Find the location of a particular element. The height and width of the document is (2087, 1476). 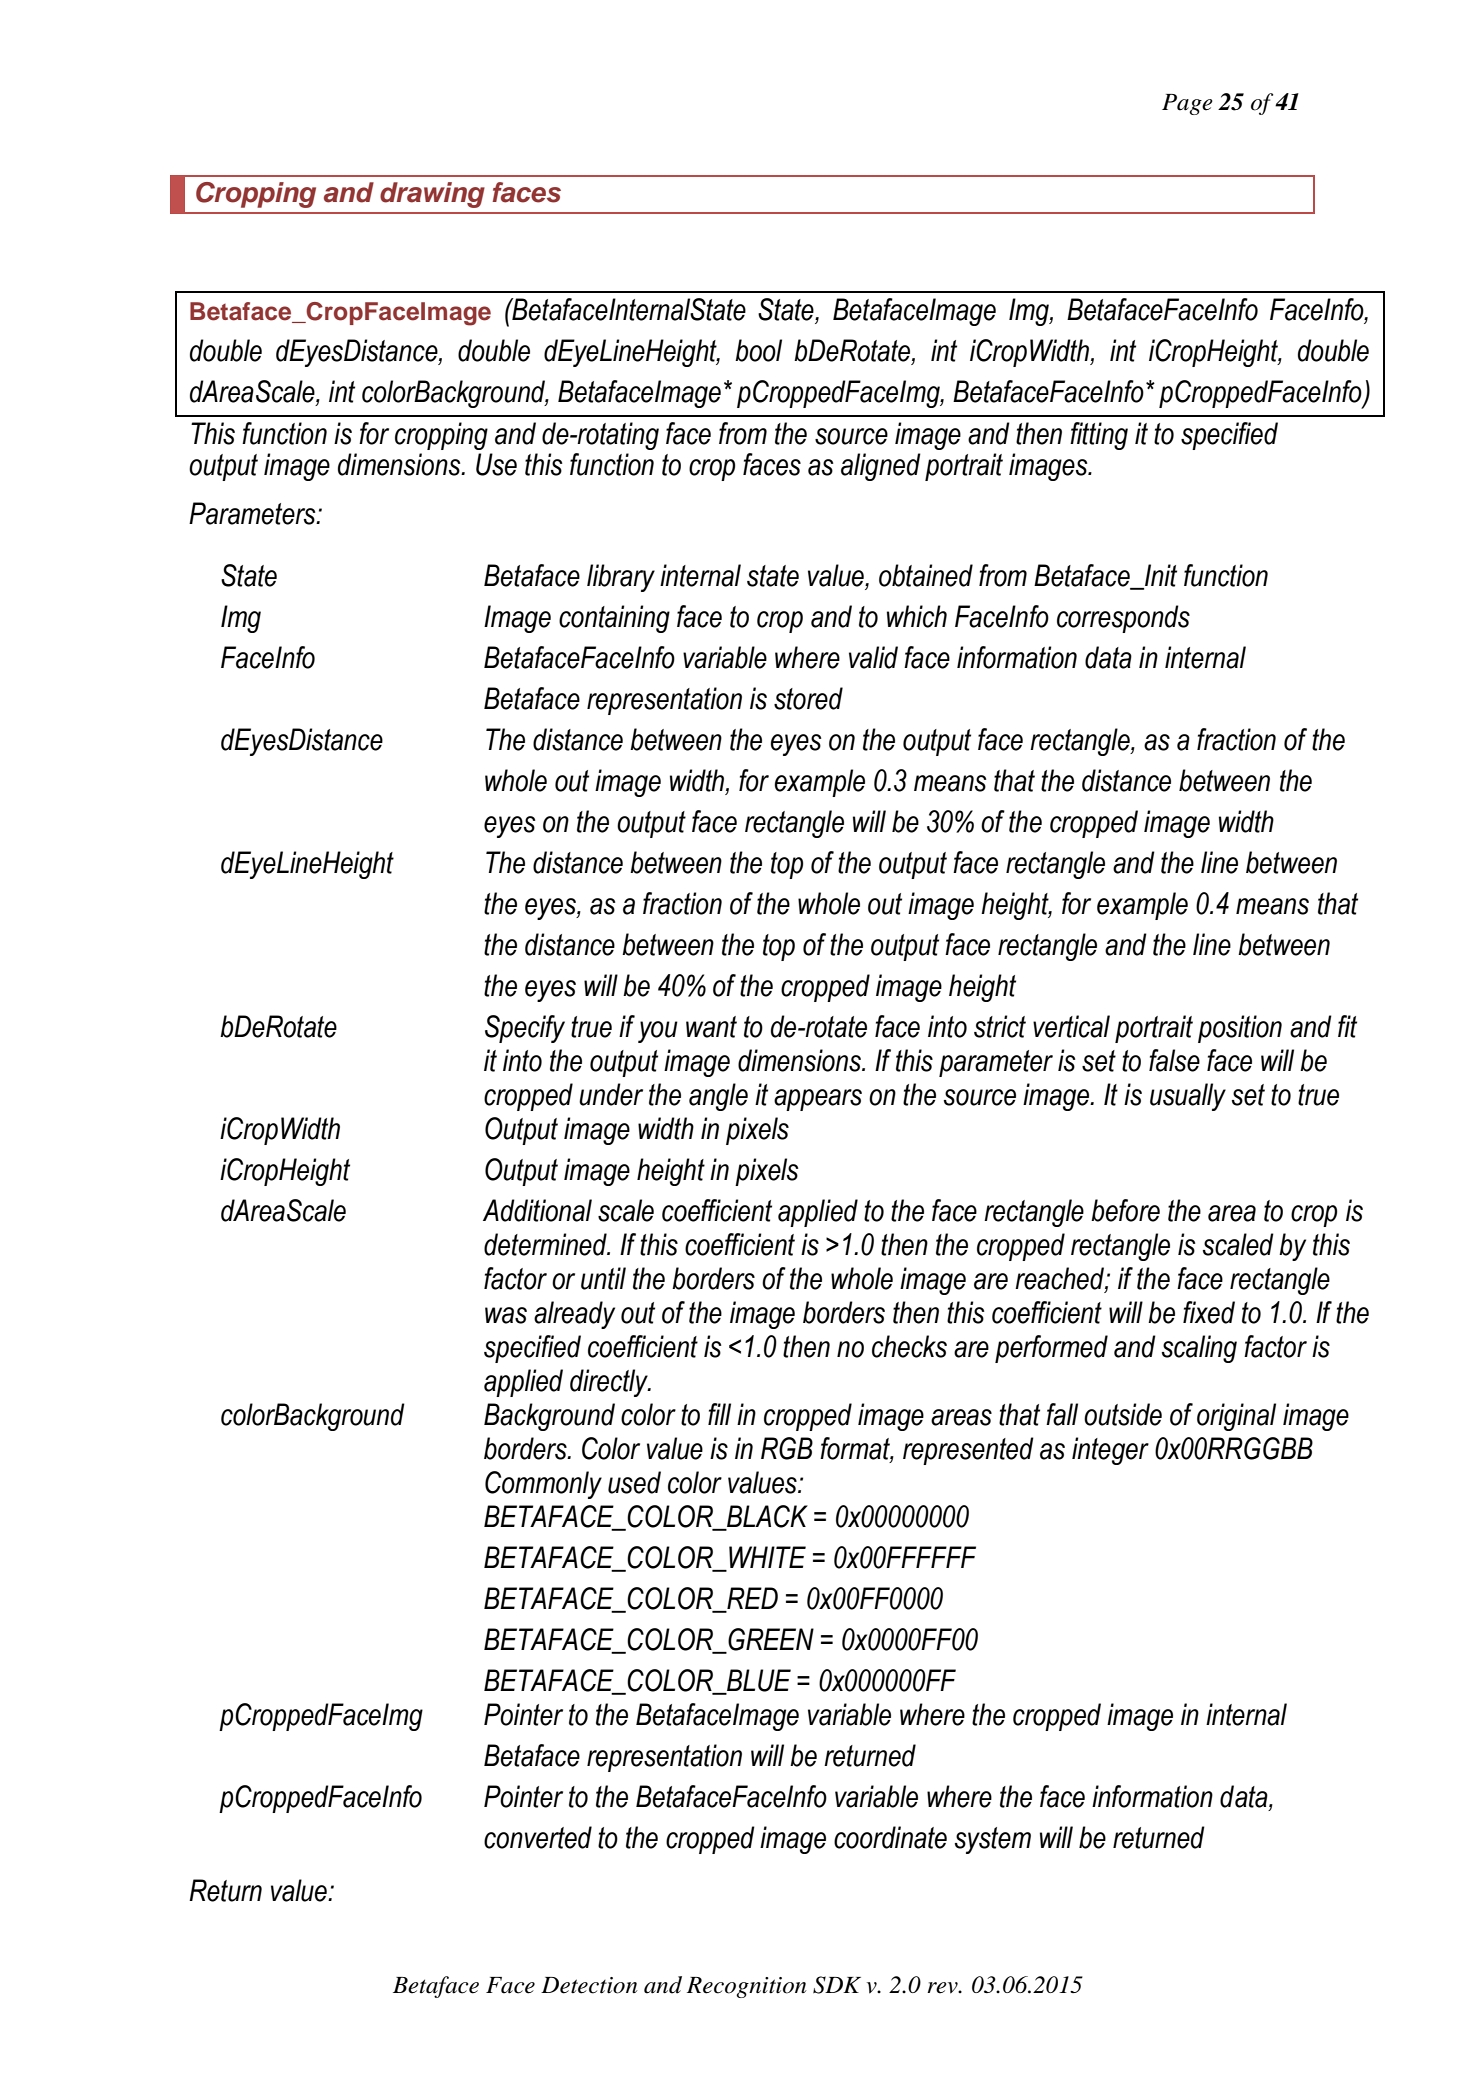

SDK is located at coordinates (837, 1985).
